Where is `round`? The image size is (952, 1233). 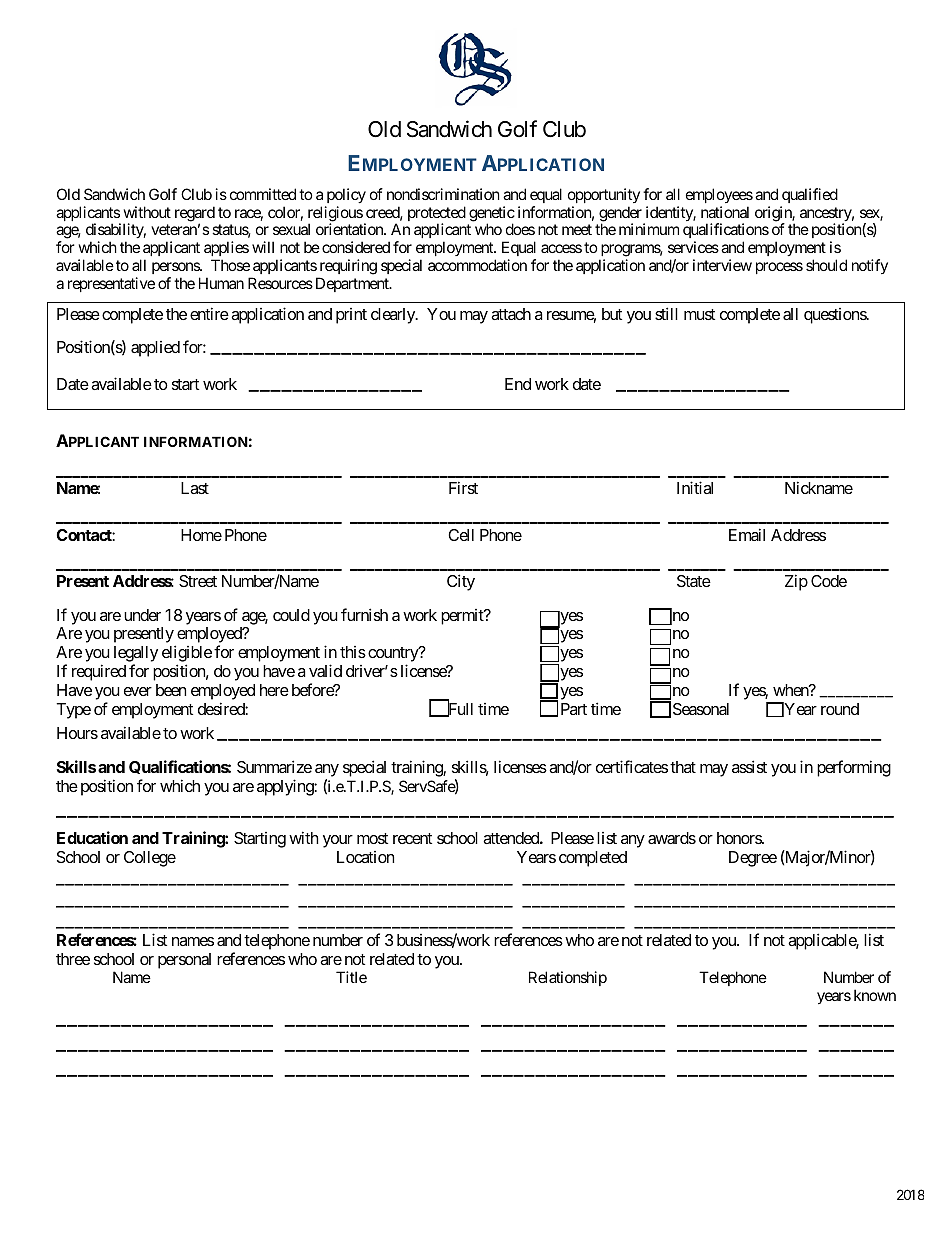
round is located at coordinates (840, 709).
